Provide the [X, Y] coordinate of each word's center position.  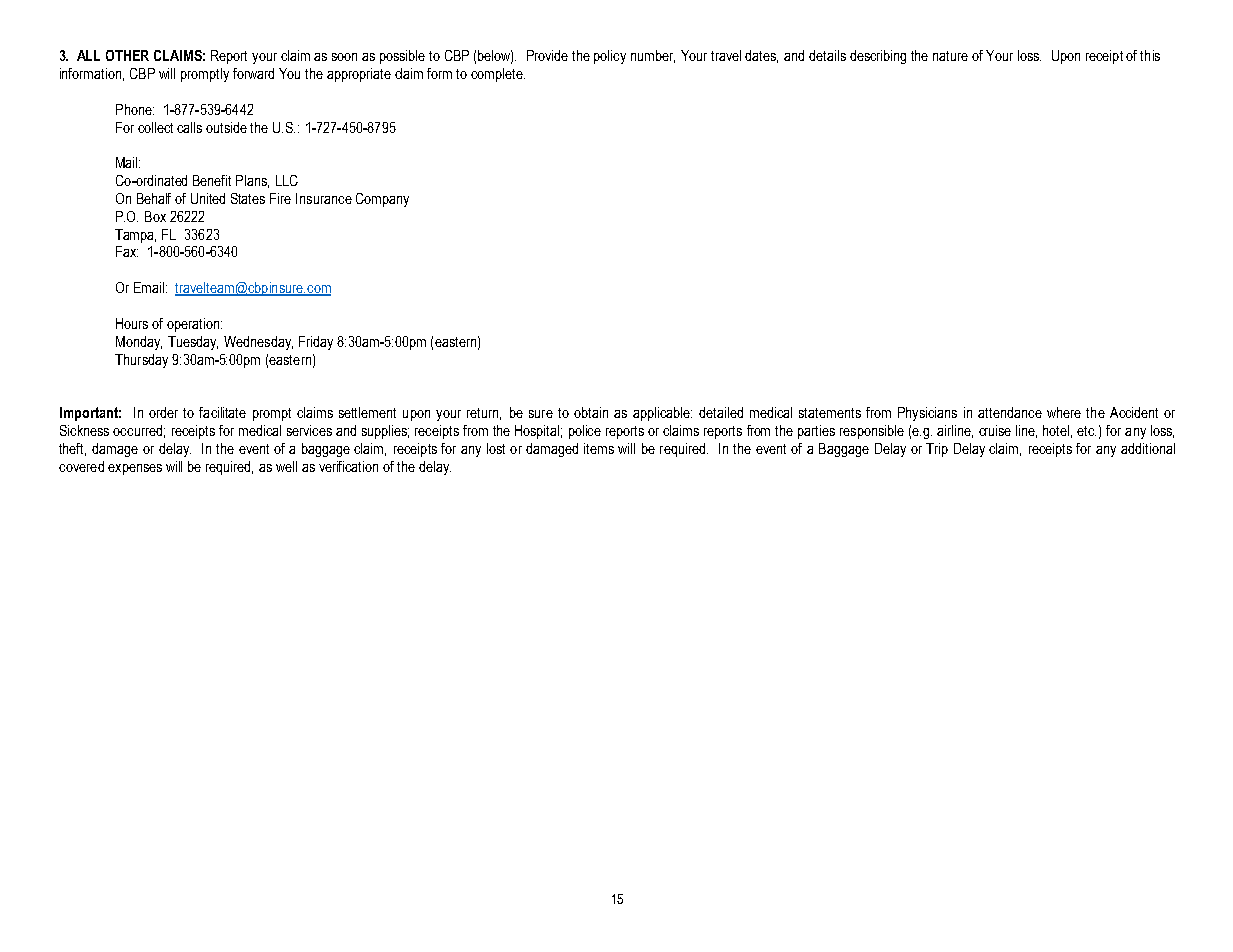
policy [610, 57]
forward [253, 73]
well [286, 466]
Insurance [324, 198]
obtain [591, 412]
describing [878, 57]
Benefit [212, 180]
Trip [937, 450]
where [1064, 412]
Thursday [141, 361]
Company [382, 200]
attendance [1010, 412]
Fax [127, 251]
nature [950, 56]
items [599, 448]
